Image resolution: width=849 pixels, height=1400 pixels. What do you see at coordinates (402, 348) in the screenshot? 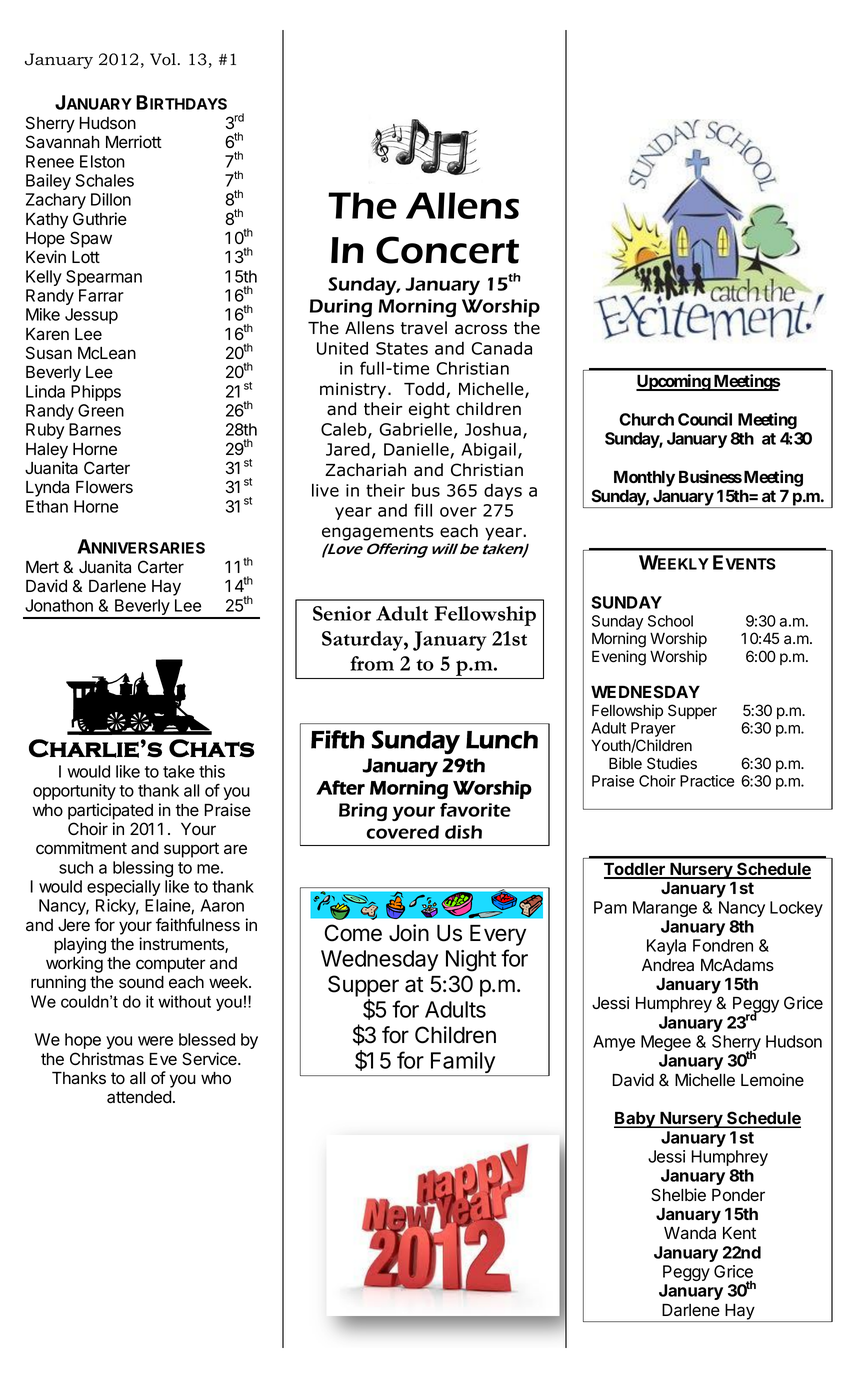
I see `States` at bounding box center [402, 348].
